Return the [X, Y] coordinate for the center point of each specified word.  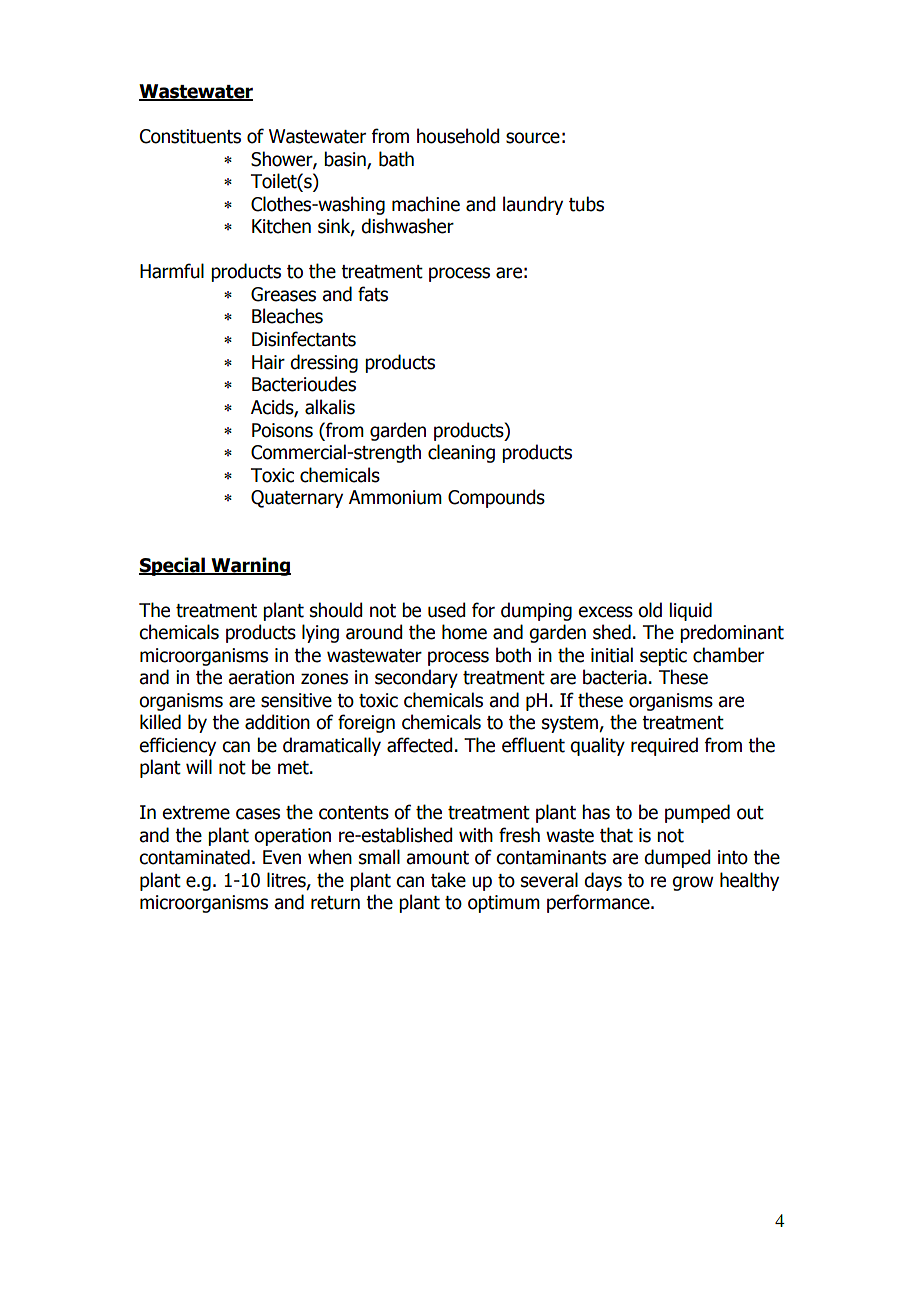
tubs [586, 204]
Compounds [496, 498]
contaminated [194, 857]
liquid [691, 611]
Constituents [190, 136]
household [458, 136]
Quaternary [297, 499]
